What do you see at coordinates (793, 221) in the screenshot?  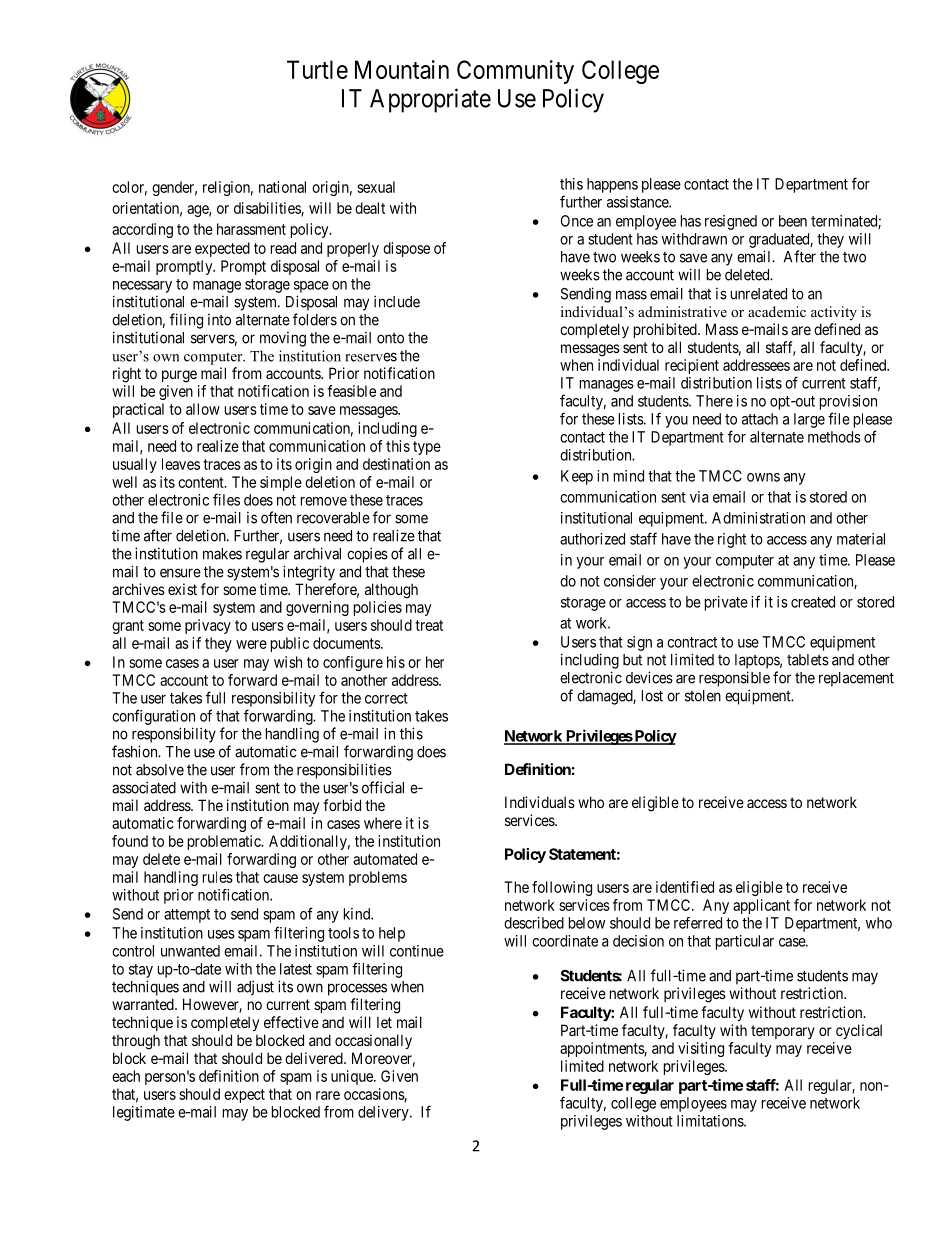 I see `been` at bounding box center [793, 221].
